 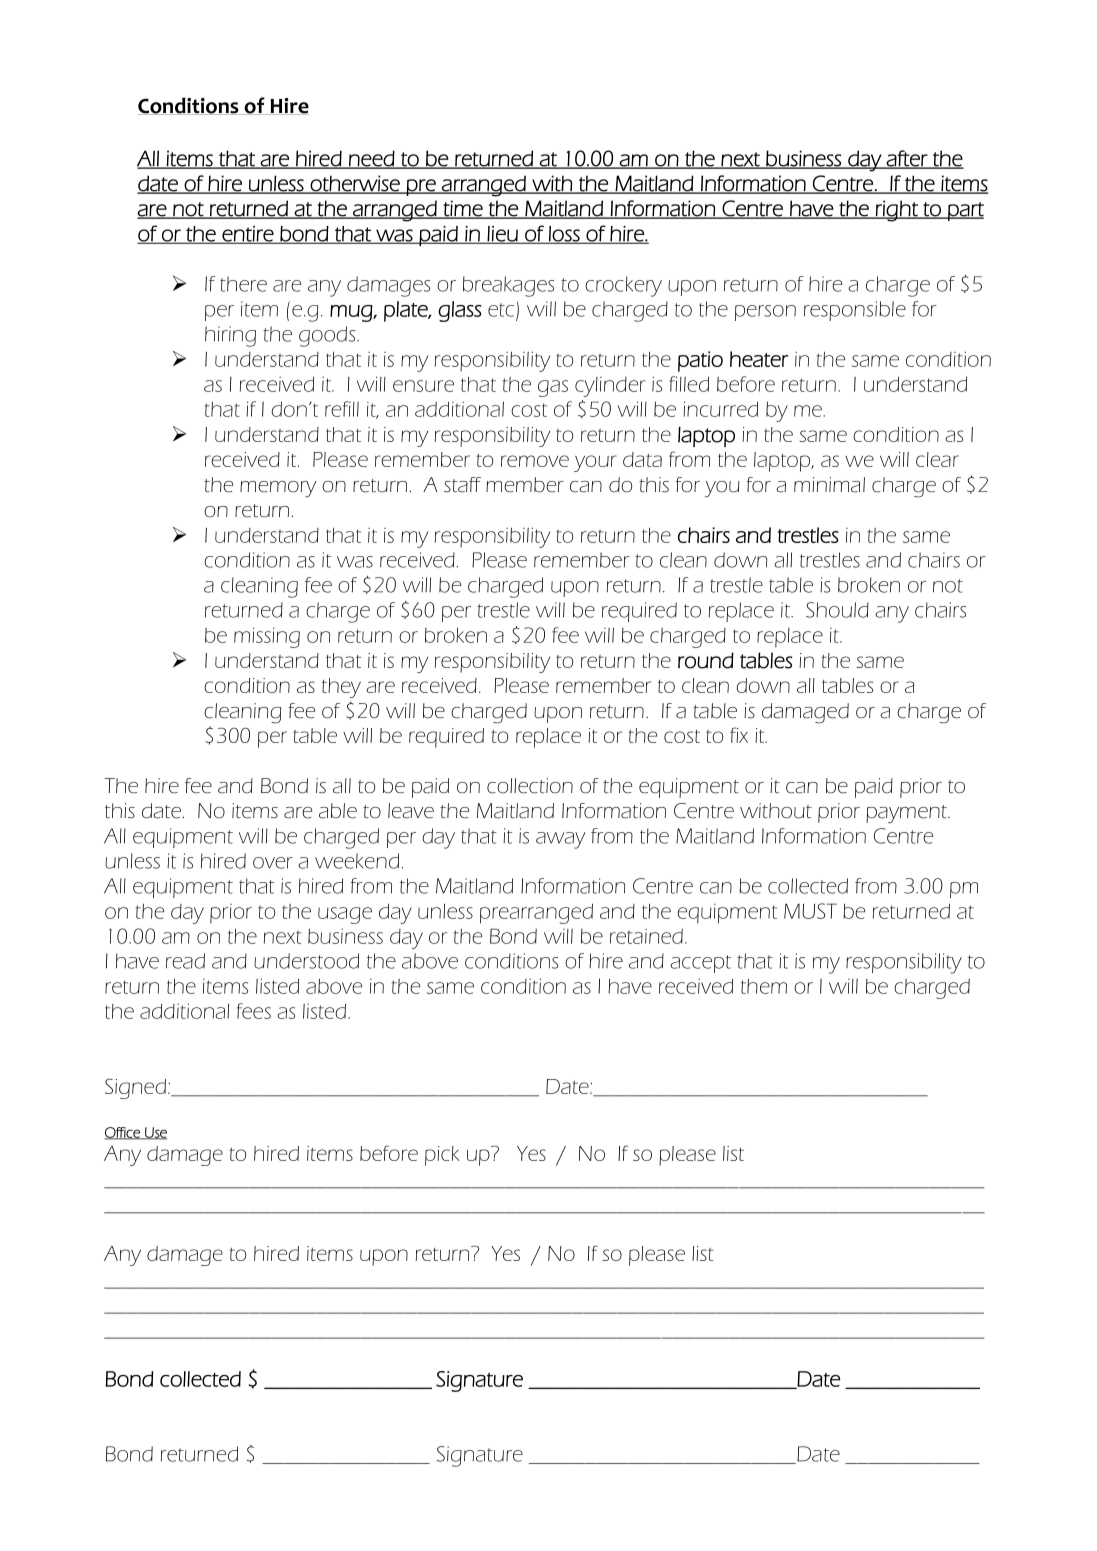 What do you see at coordinates (837, 610) in the image?
I see `Should` at bounding box center [837, 610].
